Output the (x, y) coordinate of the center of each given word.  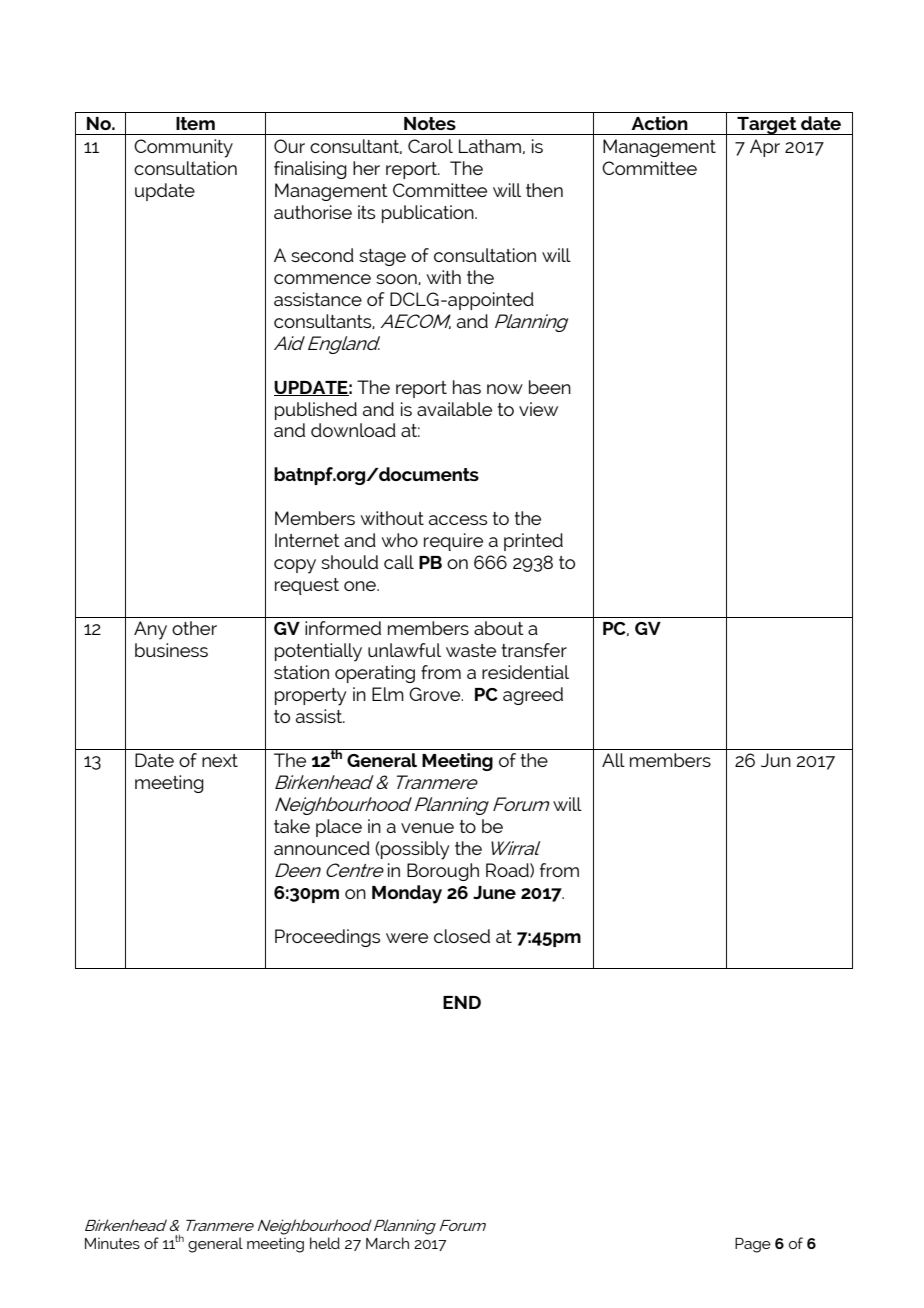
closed (462, 936)
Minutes (112, 1243)
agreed (533, 696)
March (387, 1243)
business (171, 650)
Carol (430, 146)
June (494, 892)
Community (183, 148)
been (550, 387)
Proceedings (327, 938)
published (316, 411)
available (454, 409)
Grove (436, 694)
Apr (765, 148)
